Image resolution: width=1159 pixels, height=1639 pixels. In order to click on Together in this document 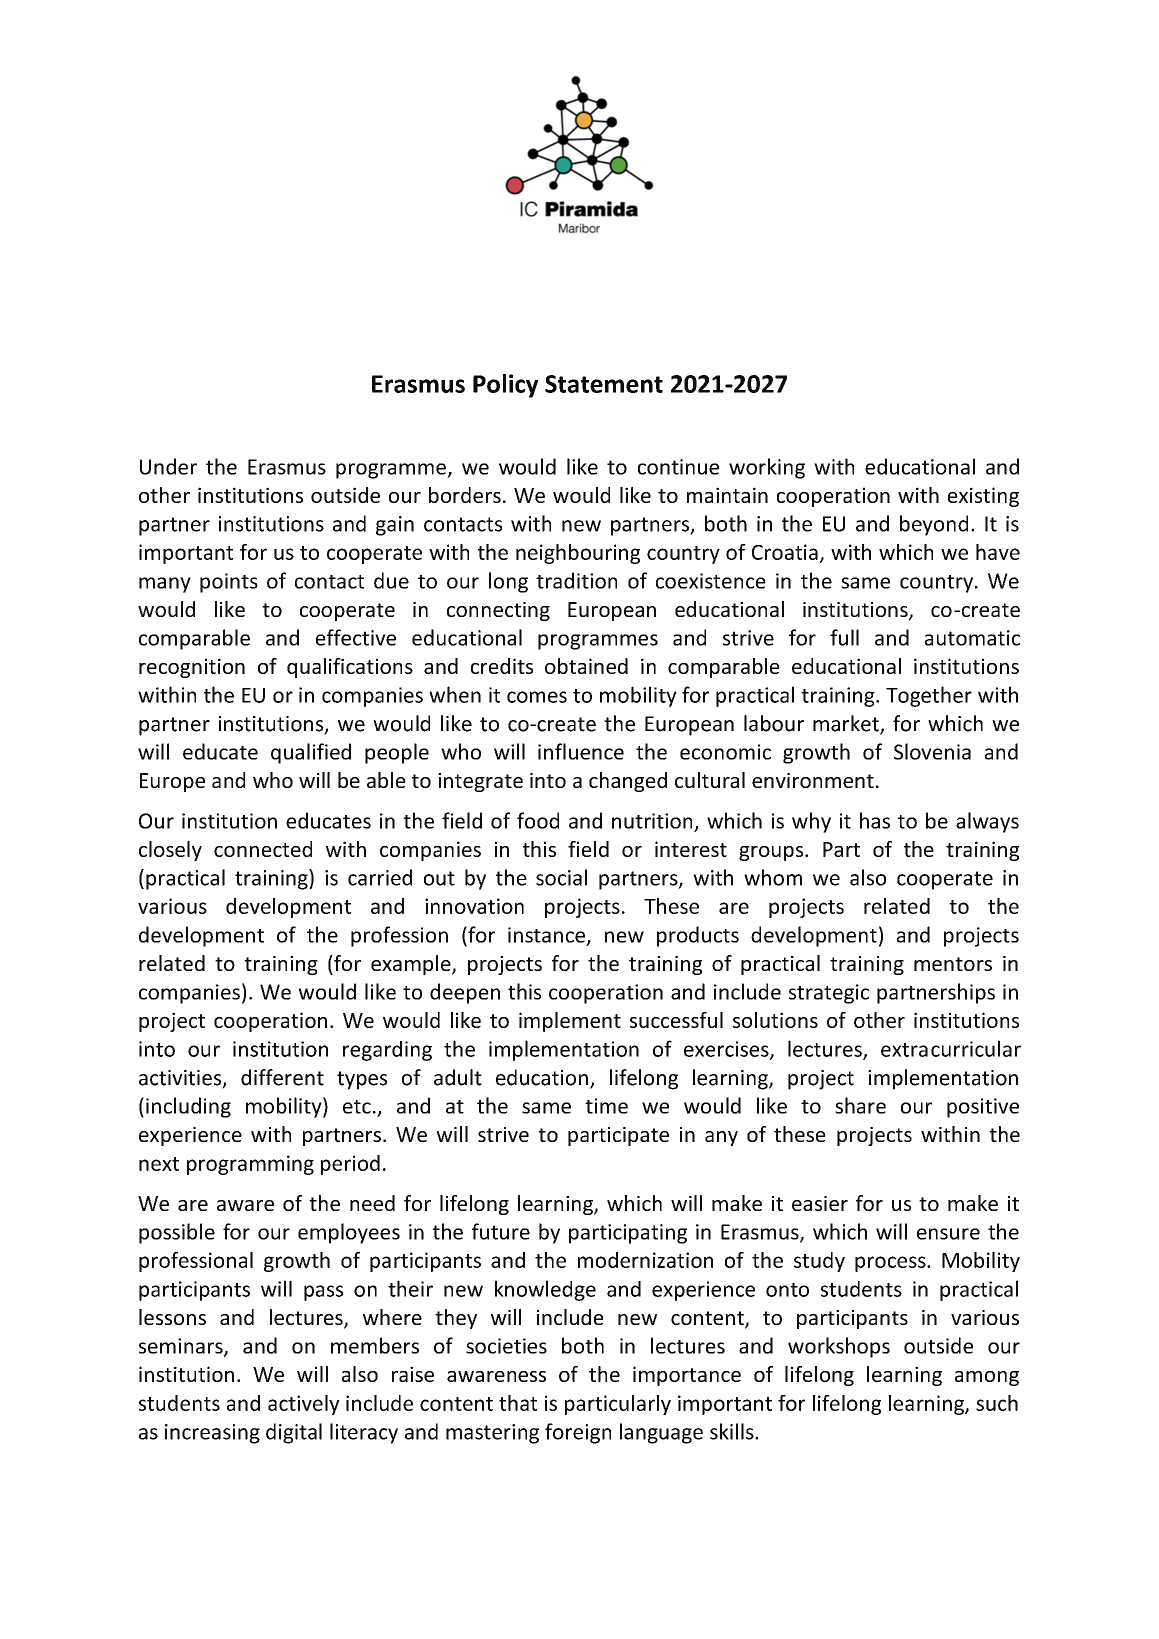, I will do `click(929, 696)`.
